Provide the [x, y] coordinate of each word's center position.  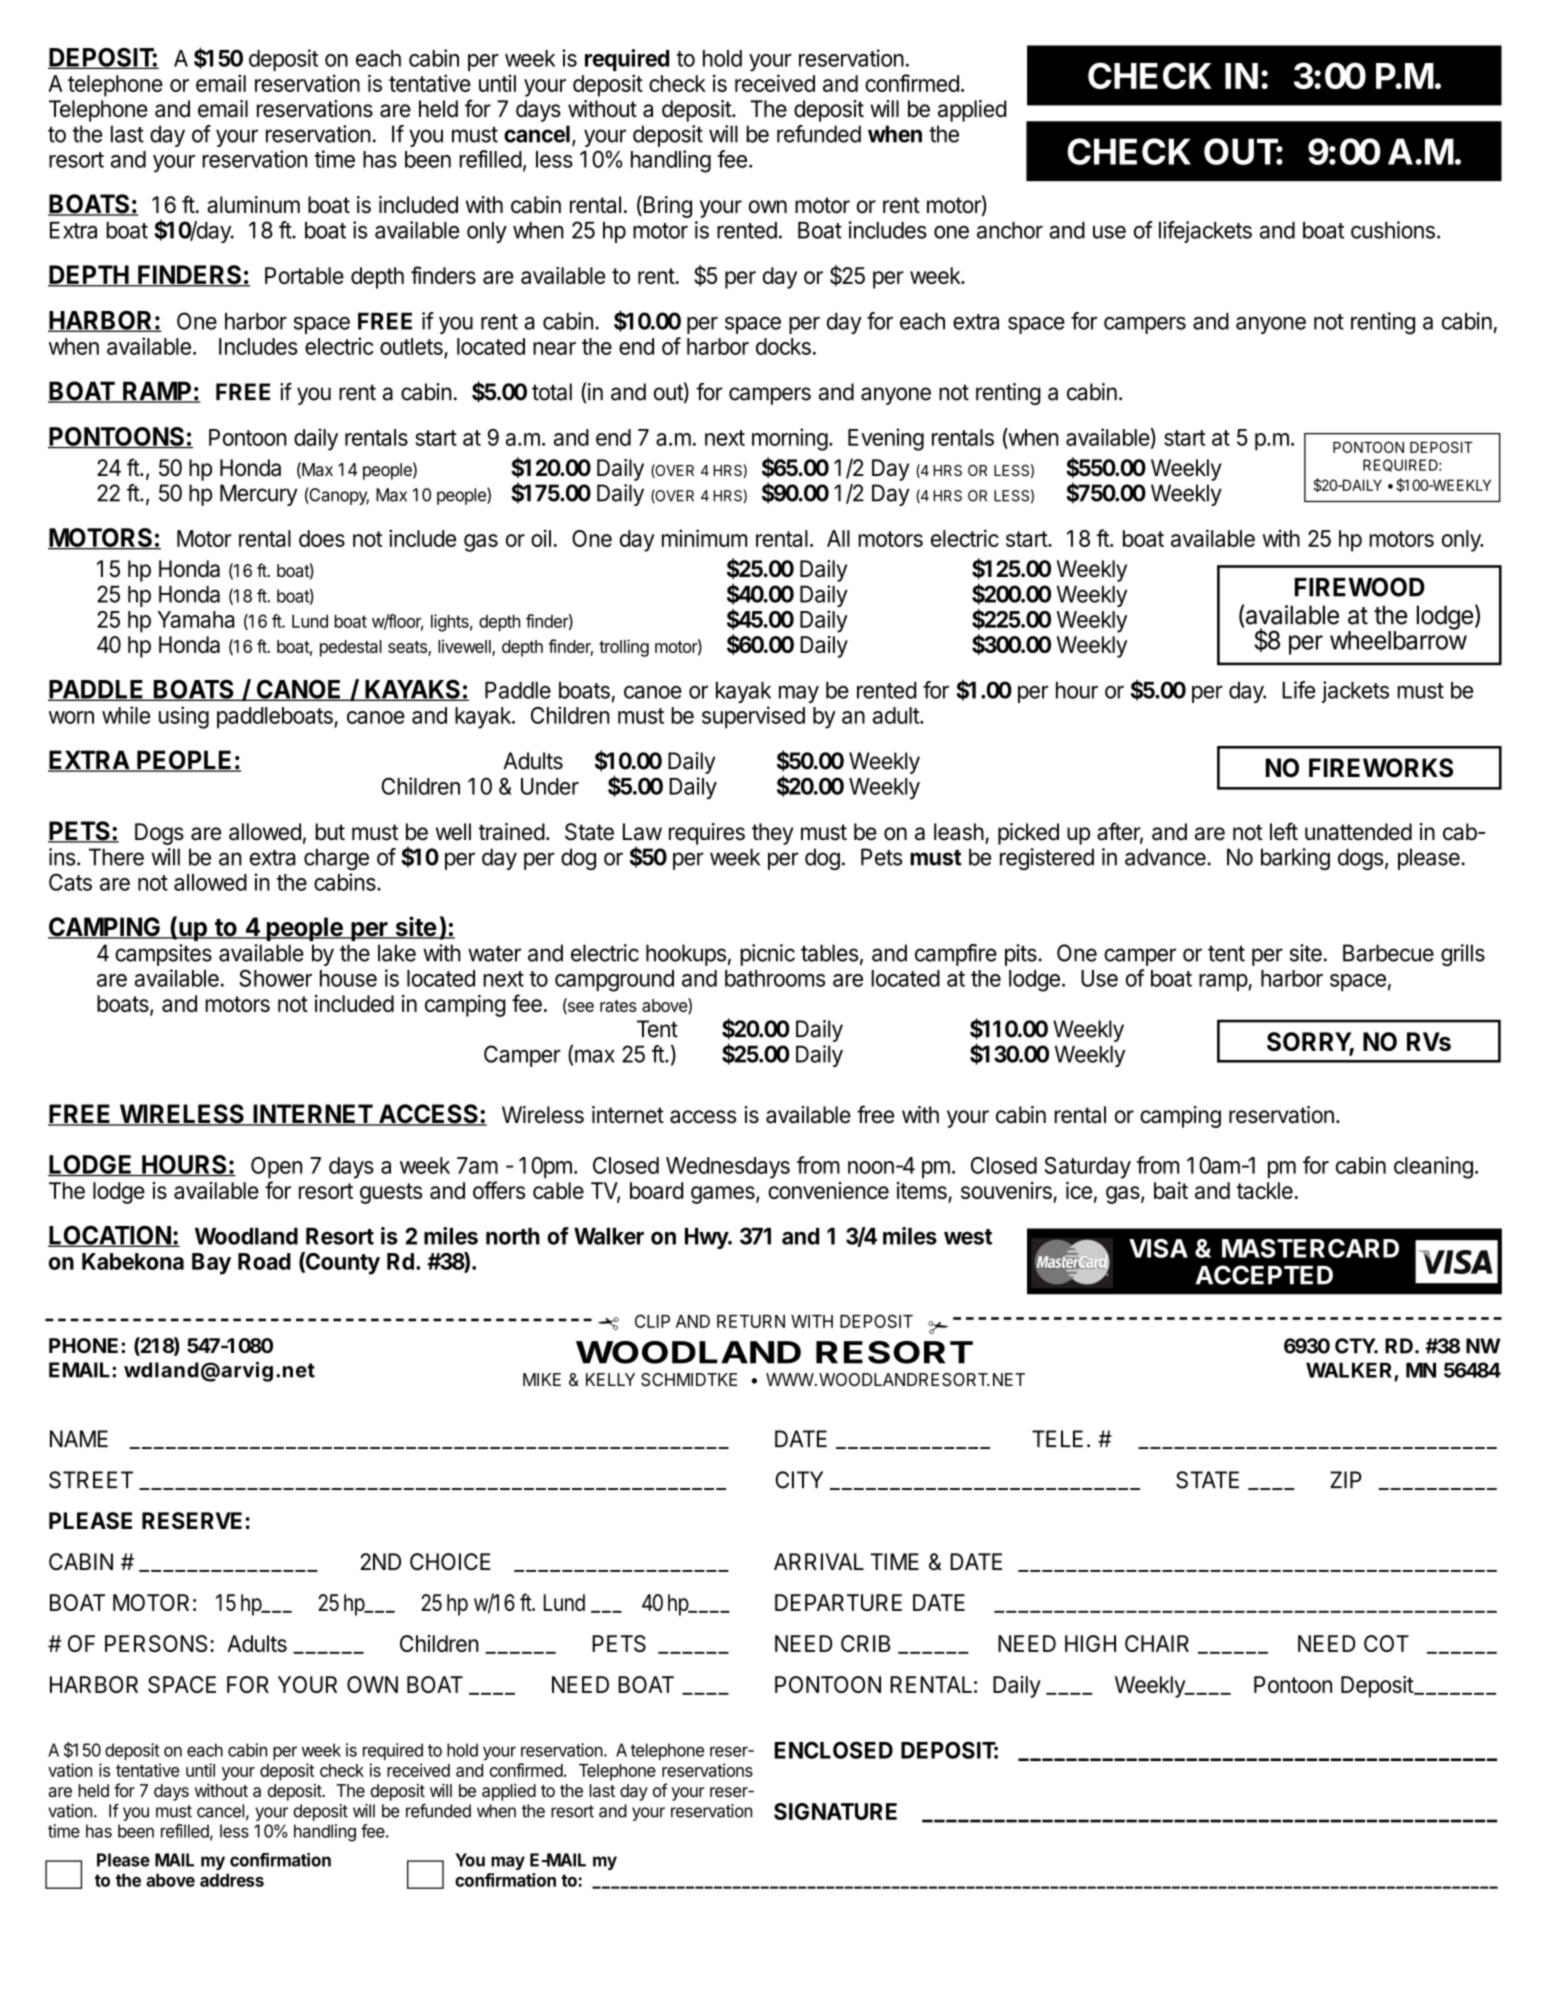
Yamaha [196, 619]
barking [1295, 859]
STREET [91, 1480]
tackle [1265, 1190]
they [772, 834]
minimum [704, 538]
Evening [886, 439]
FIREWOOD [1360, 587]
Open [276, 1168]
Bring [666, 206]
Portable [304, 275]
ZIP [1346, 1479]
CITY [799, 1480]
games [724, 1195]
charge [336, 859]
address [232, 1880]
